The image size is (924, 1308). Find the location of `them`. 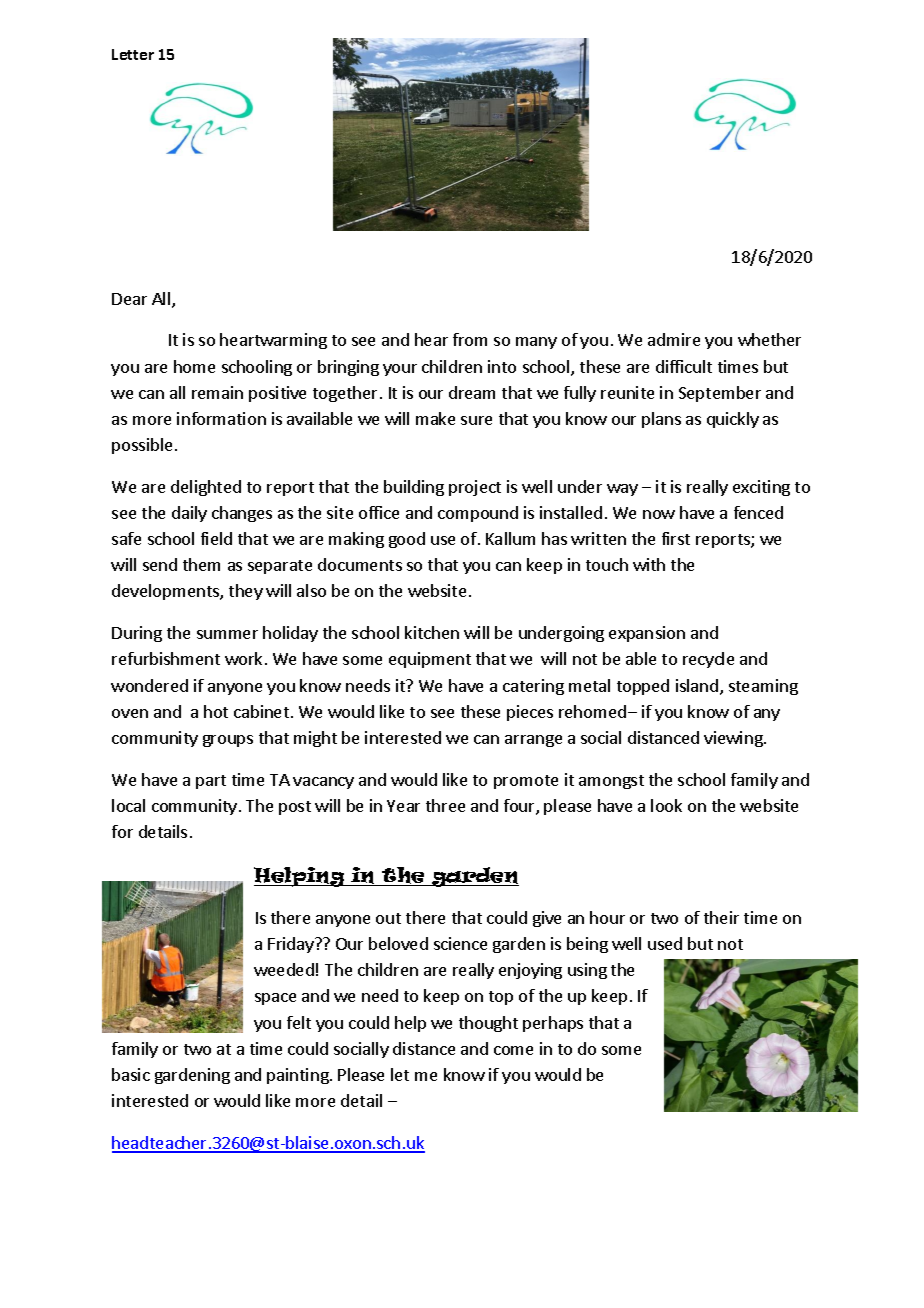

them is located at coordinates (201, 564).
